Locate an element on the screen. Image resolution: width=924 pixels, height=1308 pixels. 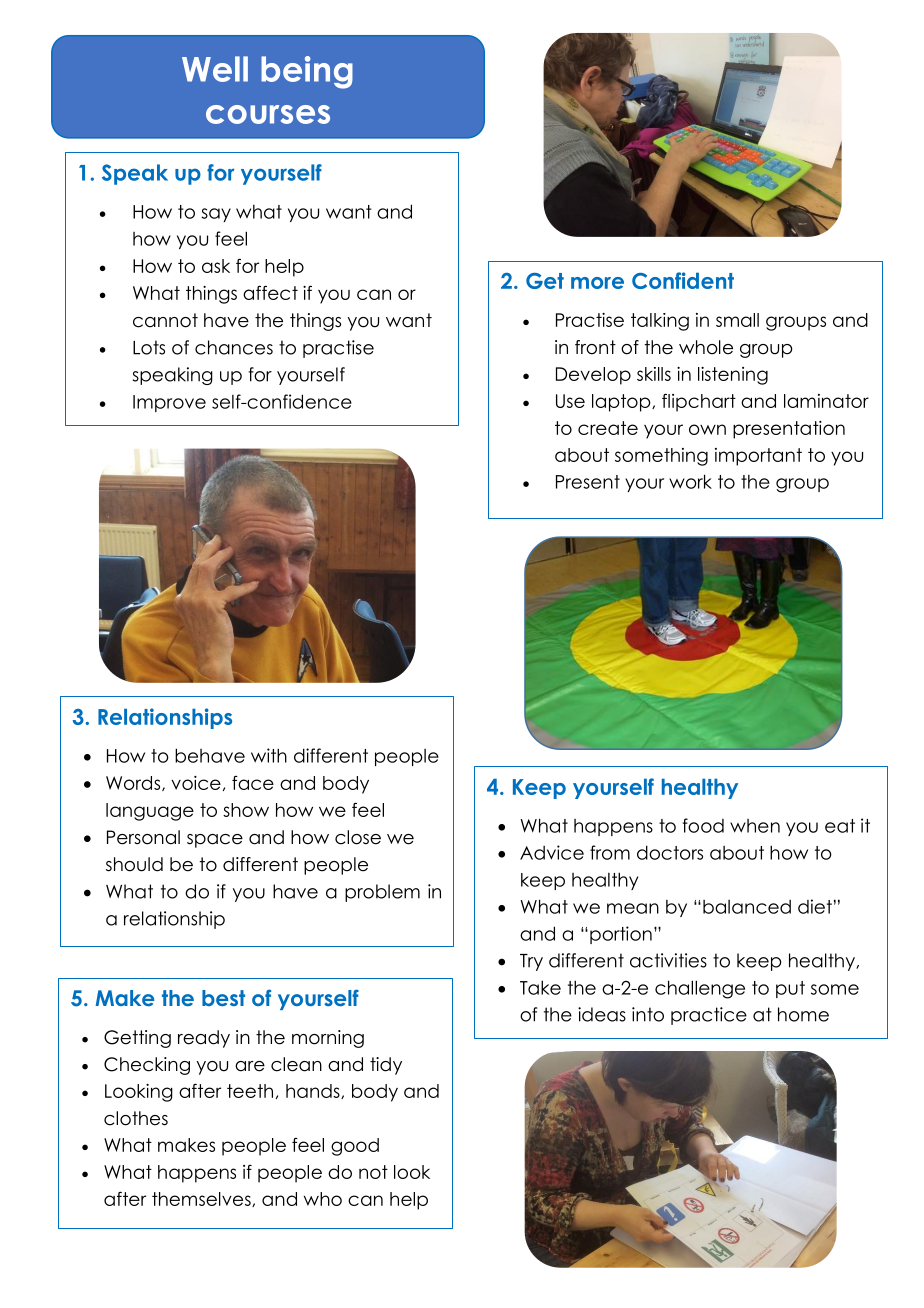
with is located at coordinates (269, 755).
